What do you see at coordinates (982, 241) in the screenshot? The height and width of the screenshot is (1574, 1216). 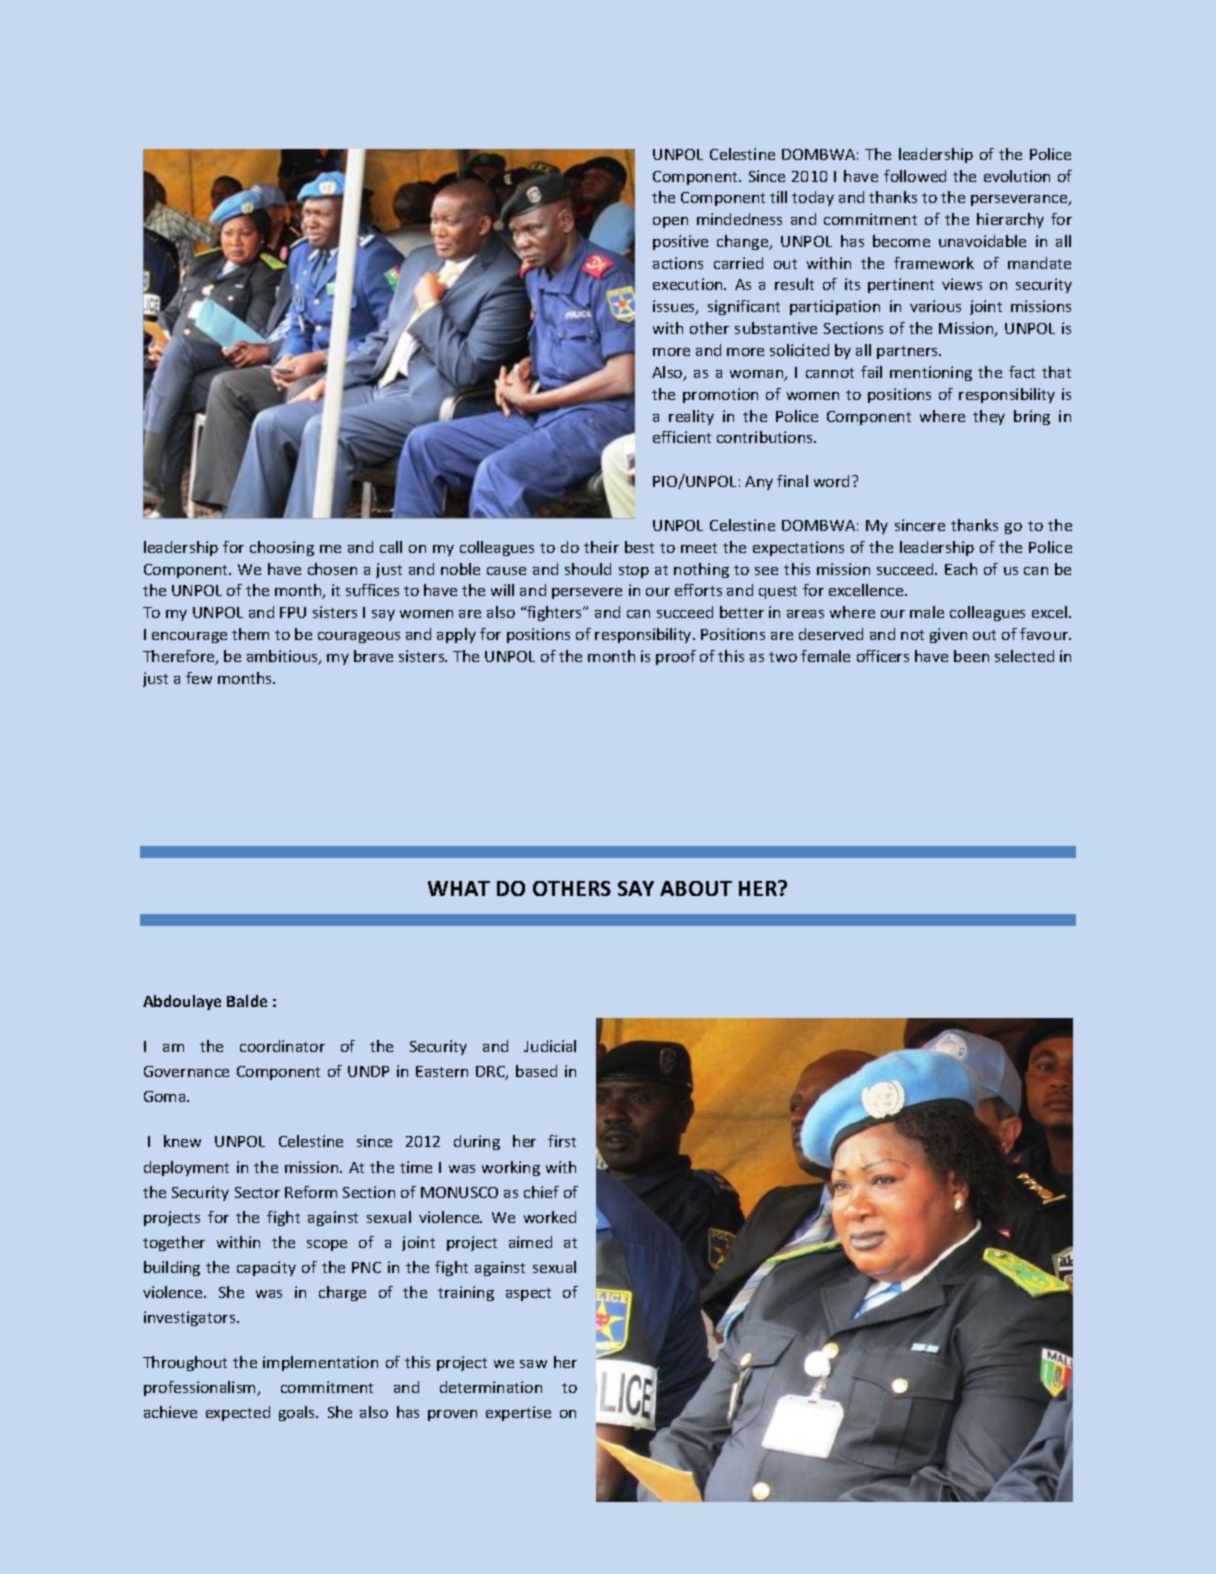 I see `unavoidable` at bounding box center [982, 241].
